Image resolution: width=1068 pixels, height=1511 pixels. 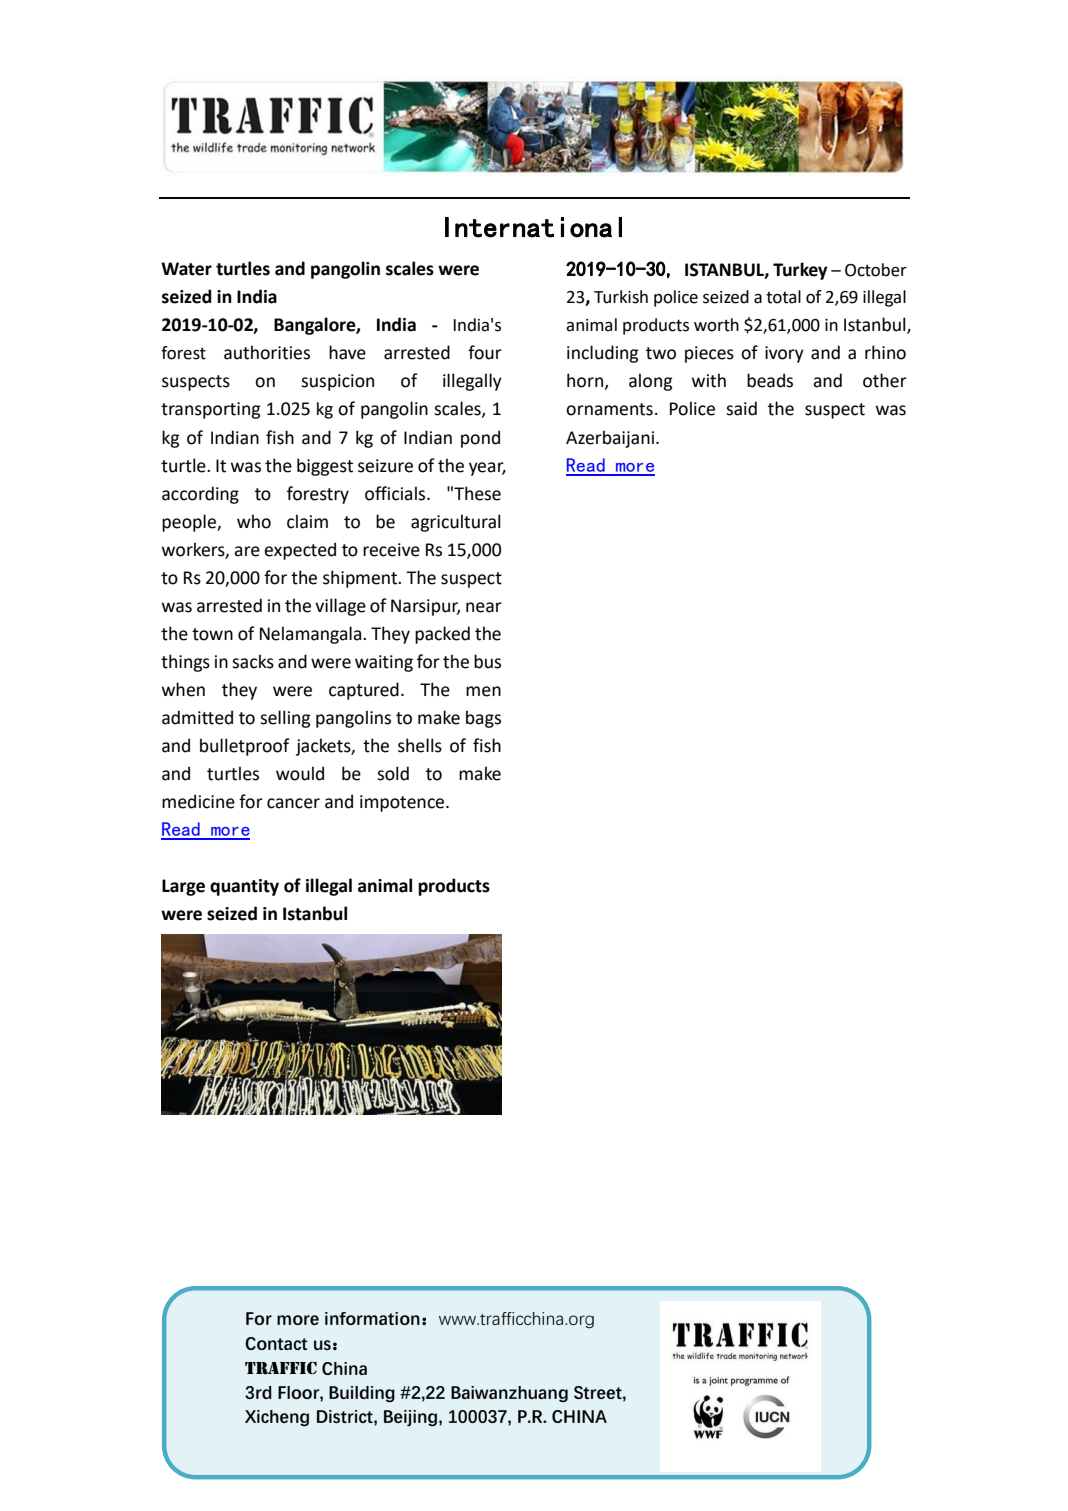 What do you see at coordinates (254, 521) in the screenshot?
I see `who` at bounding box center [254, 521].
